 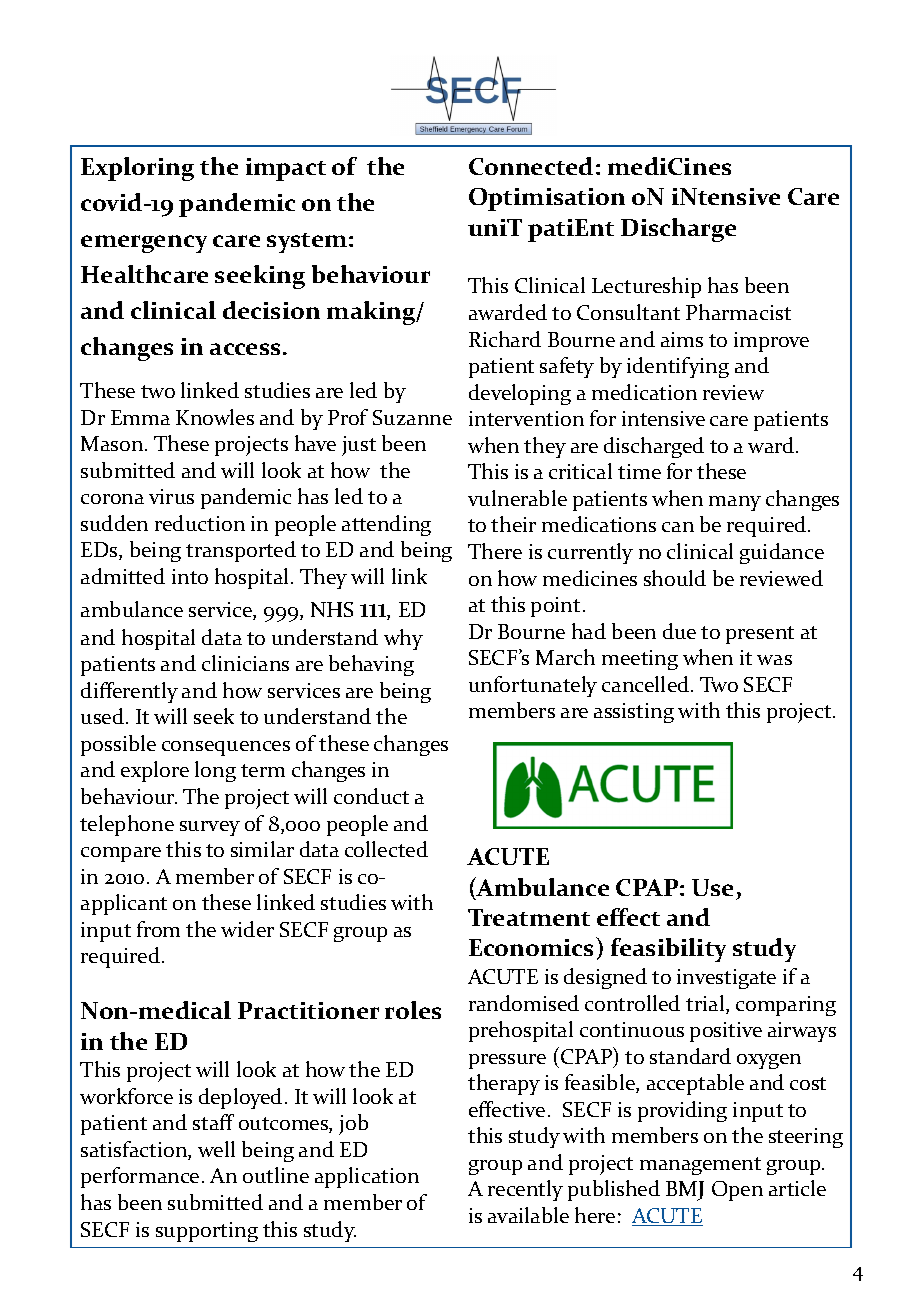 I want to click on supporting, so click(x=207, y=1232).
